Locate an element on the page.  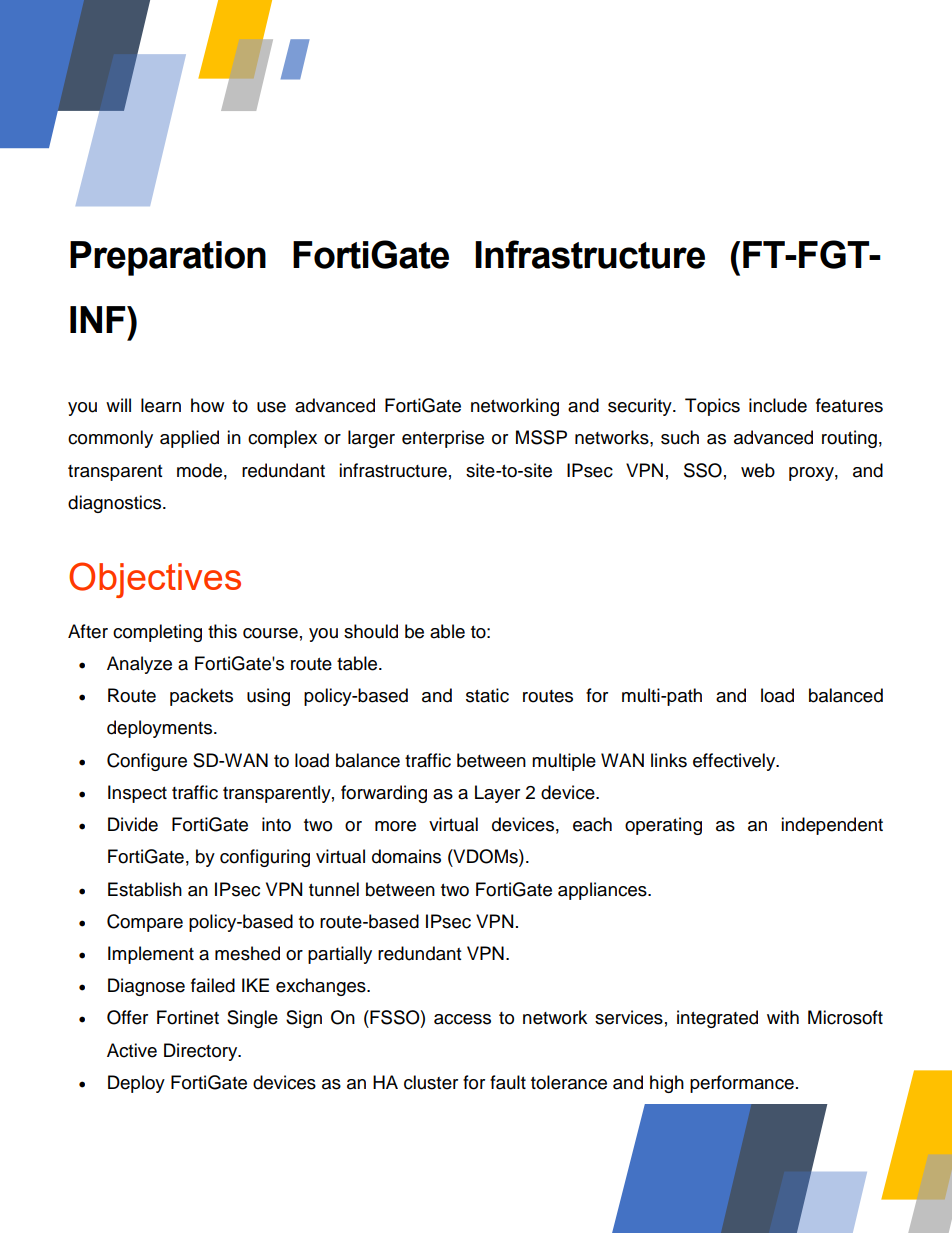
static is located at coordinates (487, 695).
